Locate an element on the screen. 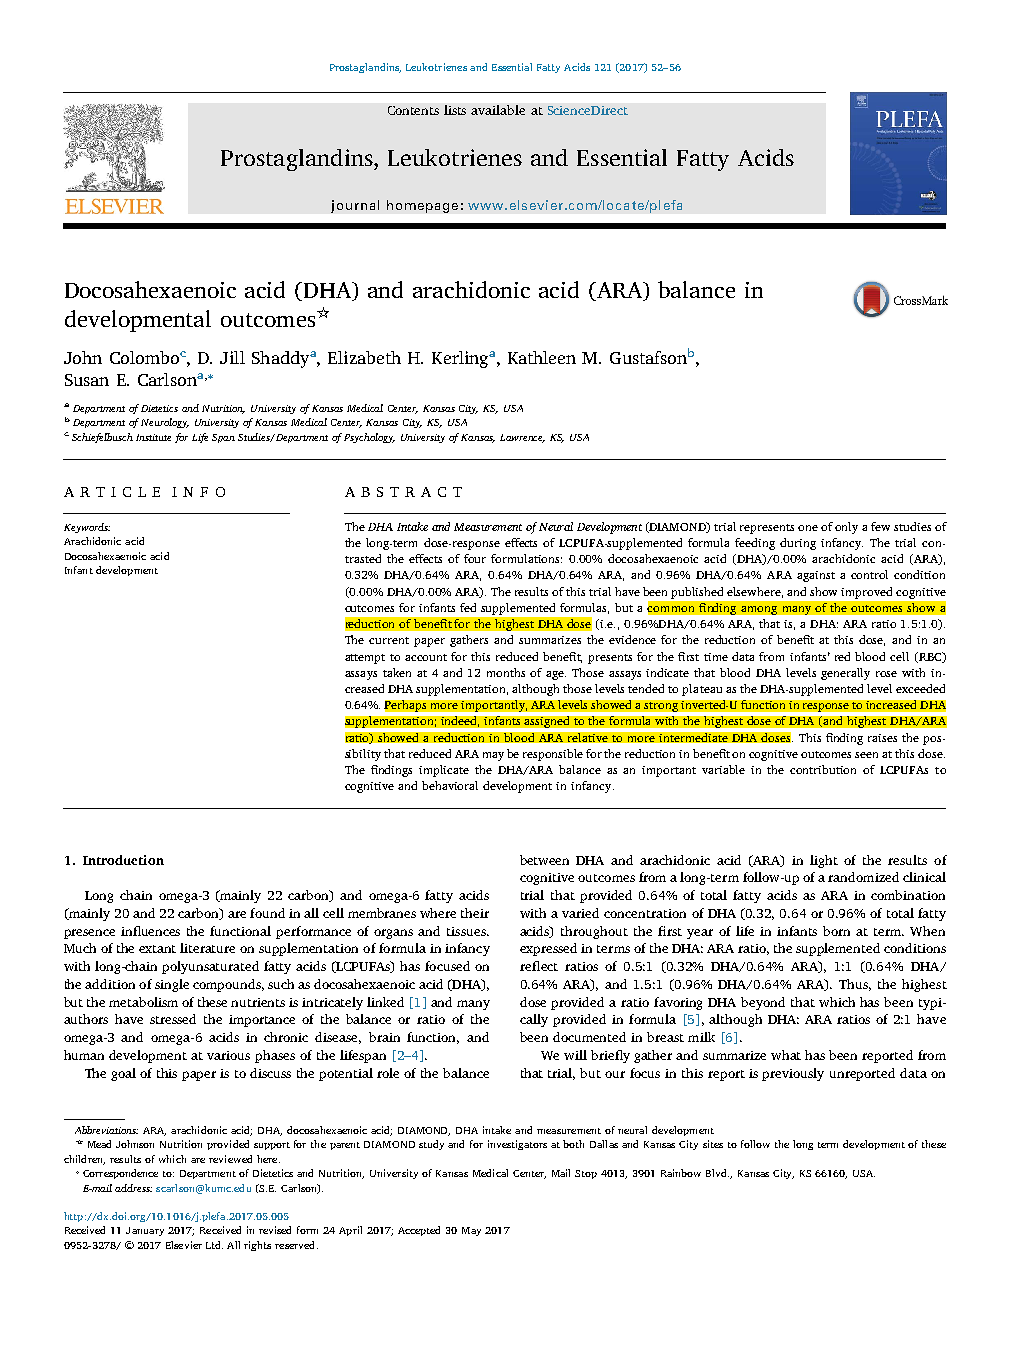  generally is located at coordinates (845, 674).
